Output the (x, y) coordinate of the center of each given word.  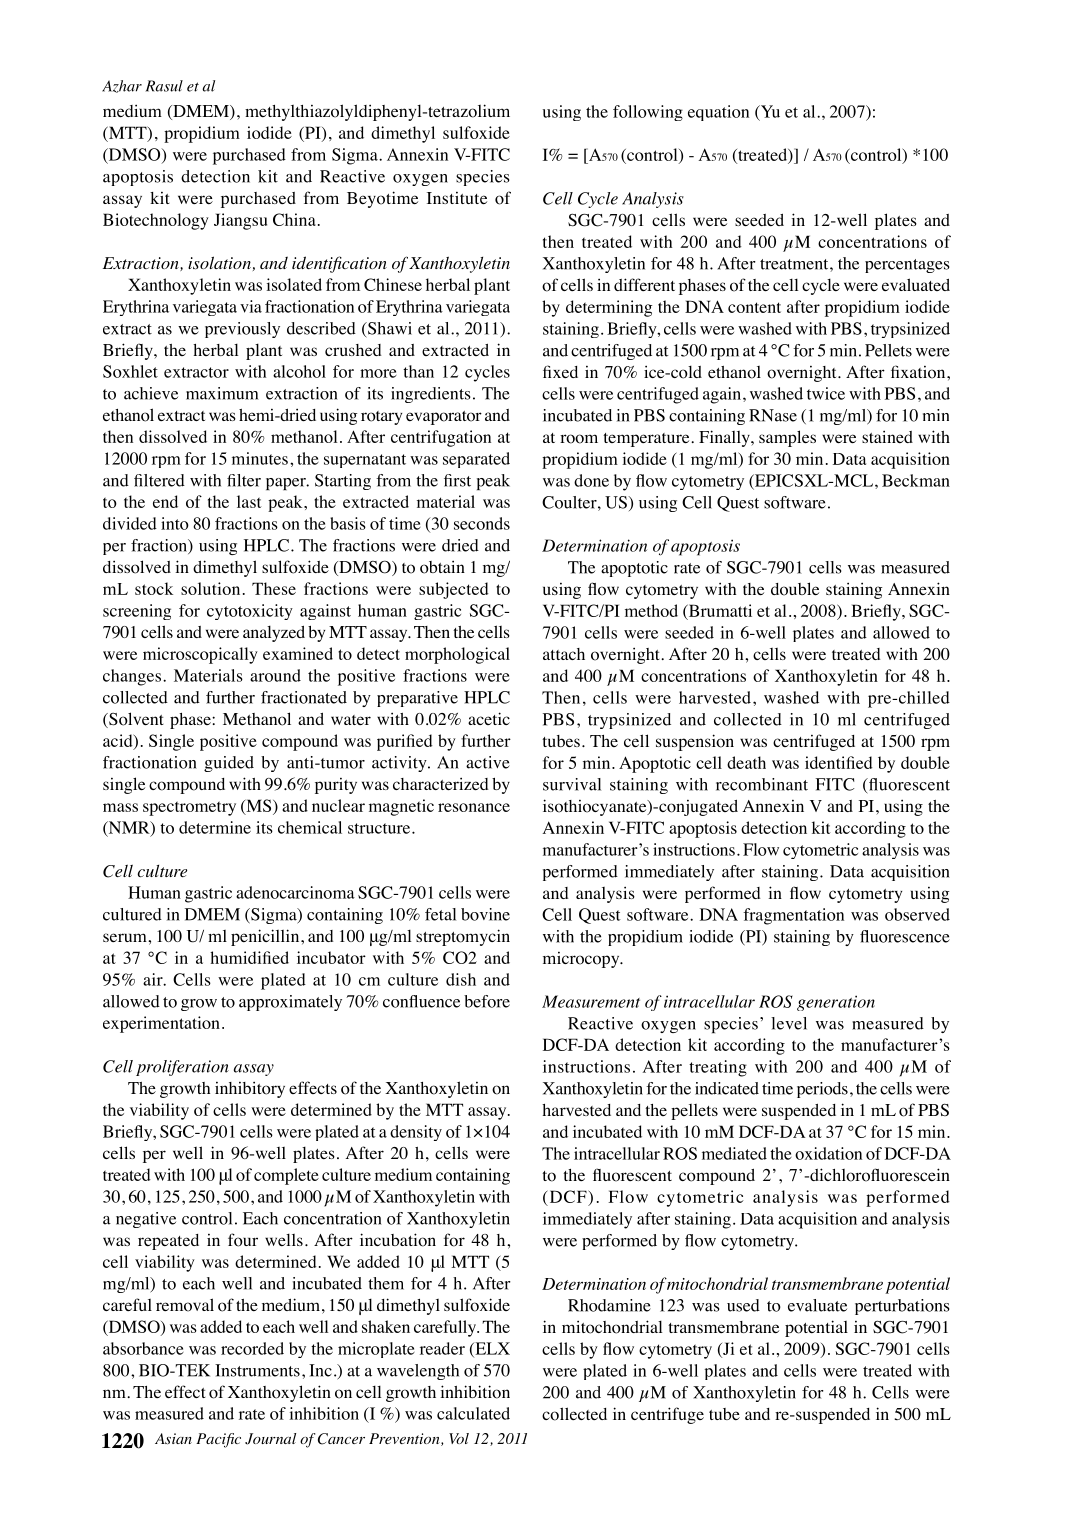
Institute (457, 198)
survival (572, 784)
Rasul (164, 86)
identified (839, 762)
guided (229, 764)
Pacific (218, 1440)
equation (718, 113)
